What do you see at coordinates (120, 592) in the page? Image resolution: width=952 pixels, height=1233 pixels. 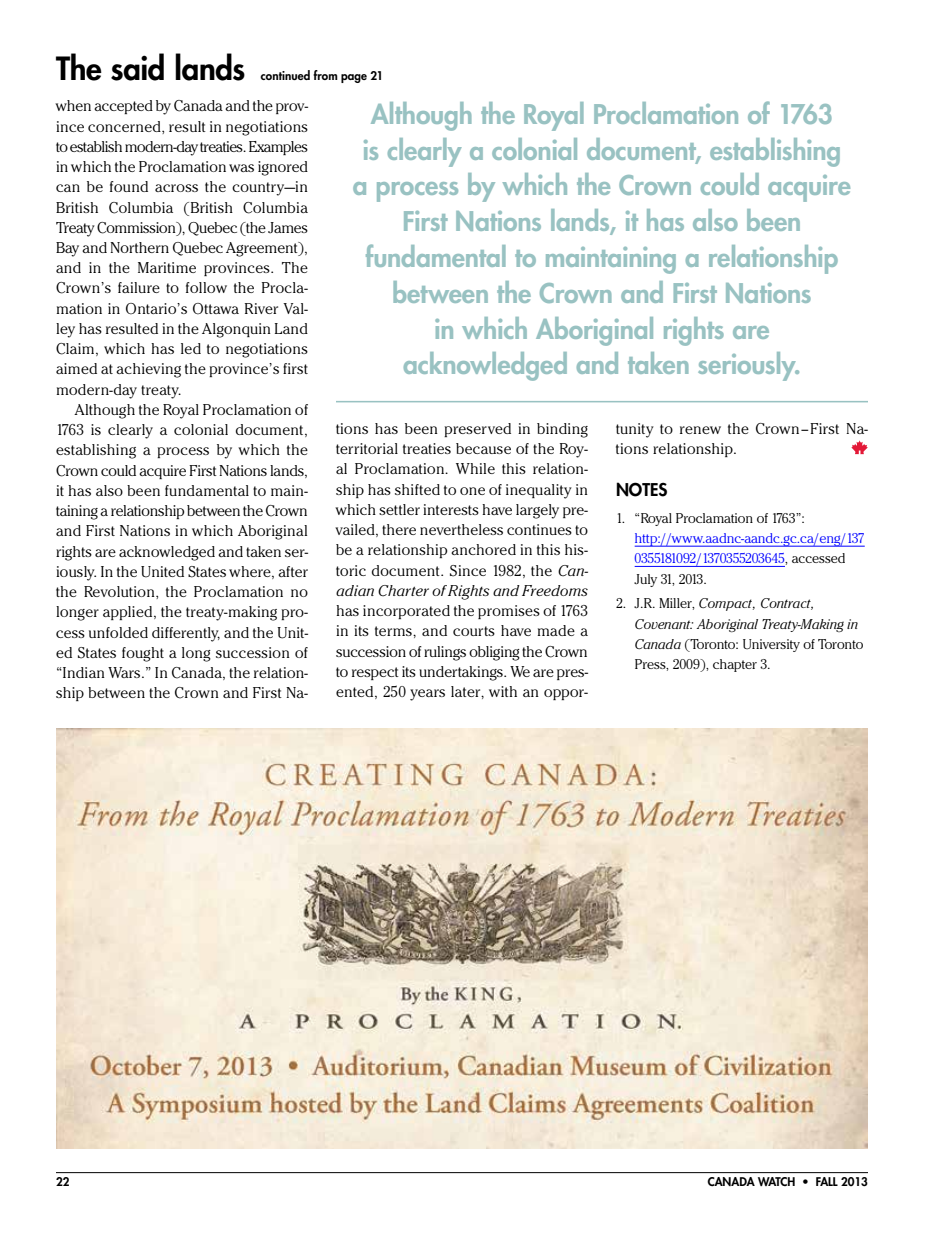 I see `Revolution` at bounding box center [120, 592].
